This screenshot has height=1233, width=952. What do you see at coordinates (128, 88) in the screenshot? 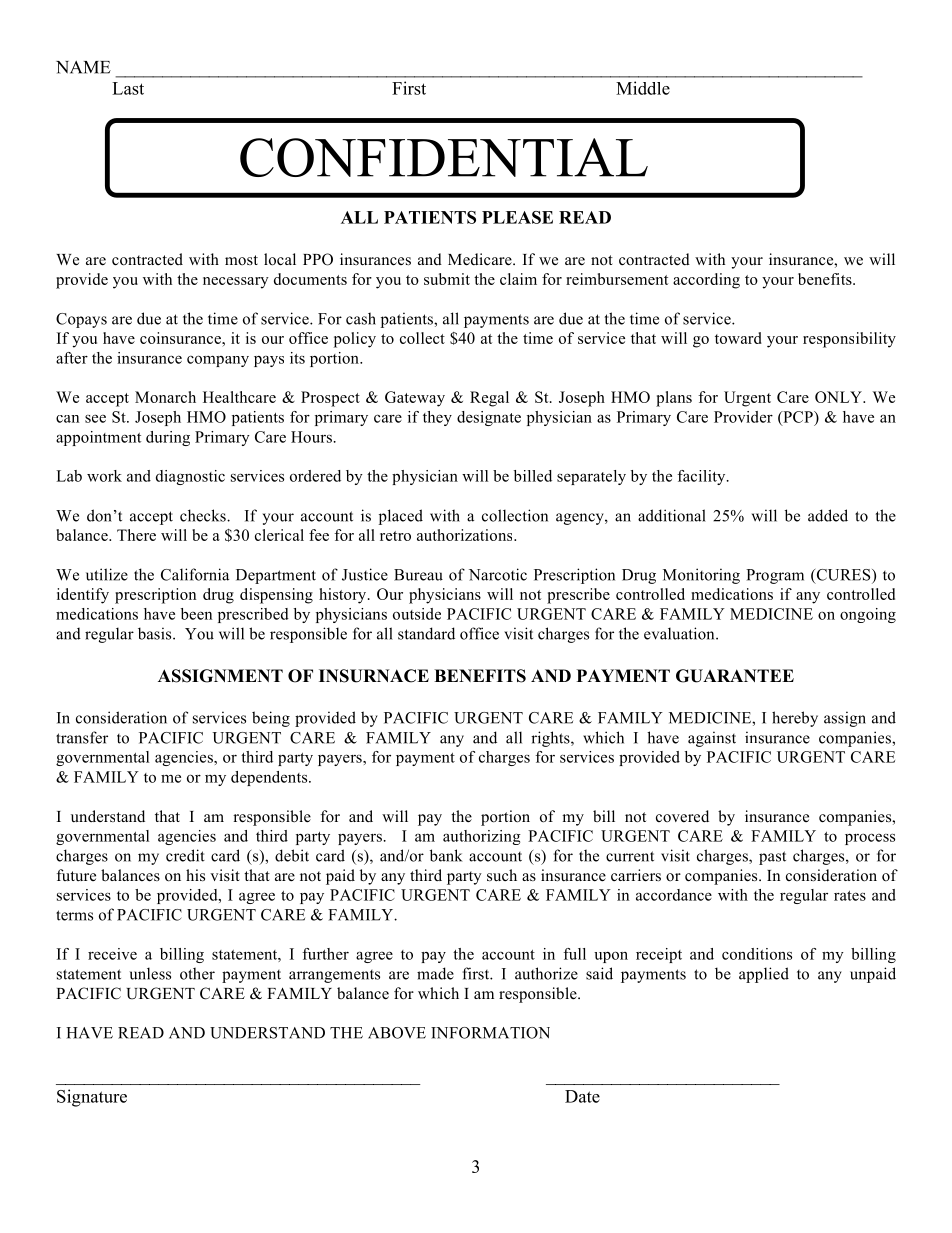
I see `Last` at bounding box center [128, 88].
